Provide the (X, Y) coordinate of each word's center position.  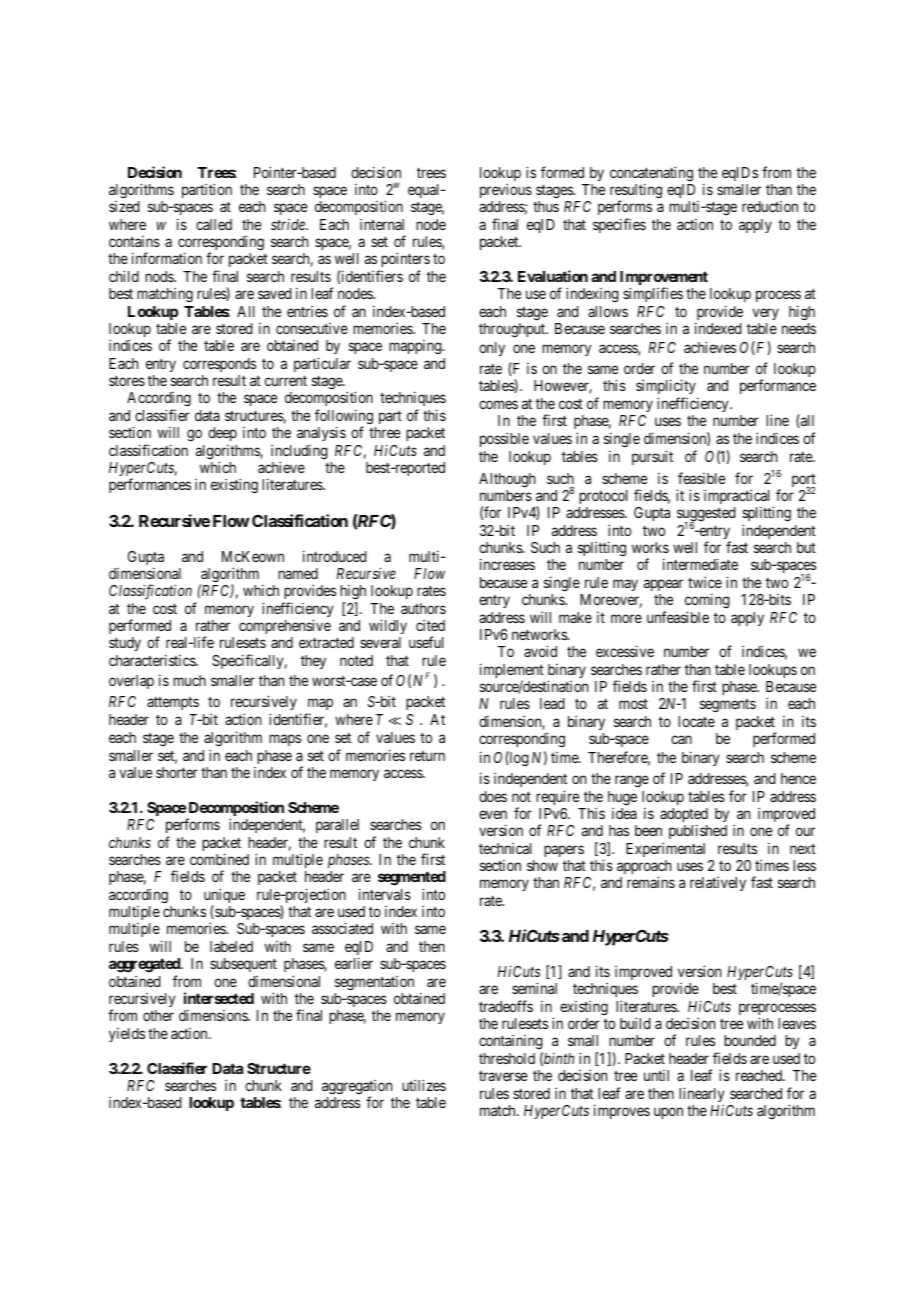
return (427, 756)
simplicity (666, 388)
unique (224, 897)
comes (498, 404)
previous (506, 190)
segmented (412, 878)
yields (127, 1035)
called (214, 224)
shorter (177, 772)
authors (423, 608)
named (298, 573)
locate (696, 721)
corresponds (219, 365)
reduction (770, 206)
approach (644, 868)
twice (705, 582)
